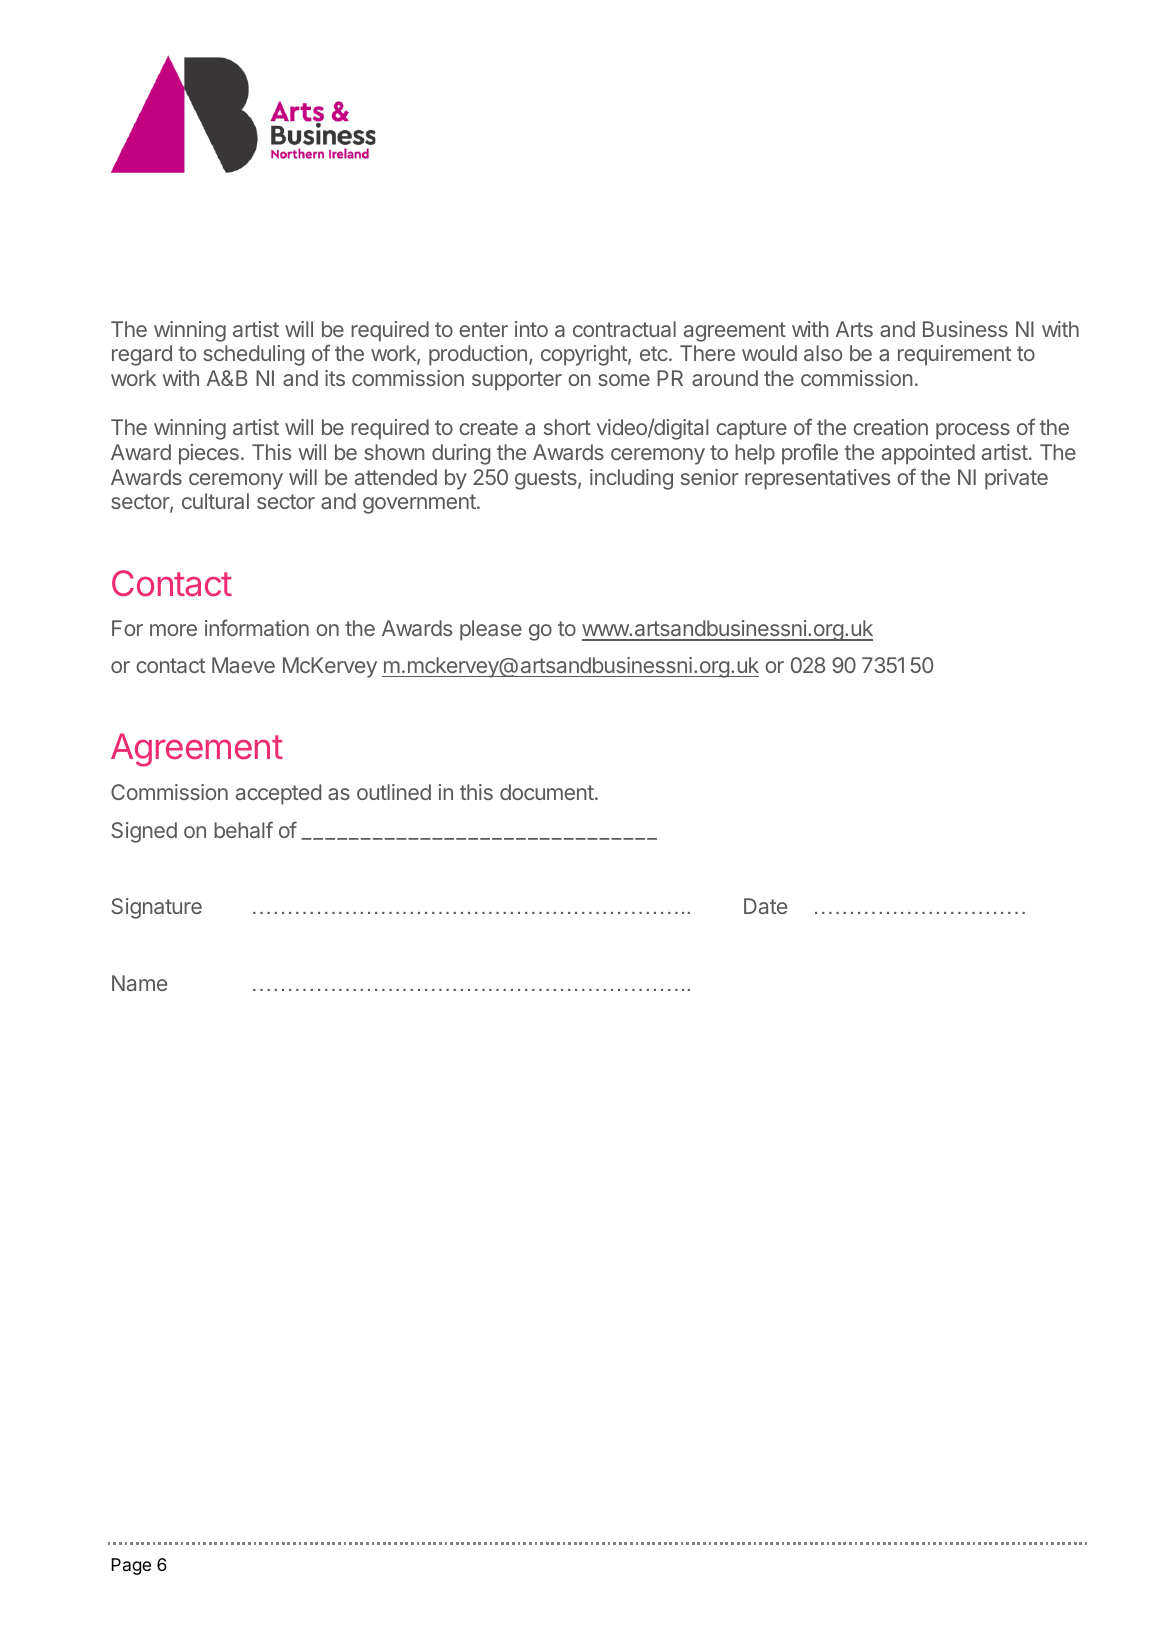 This screenshot has width=1161, height=1641. Describe the element at coordinates (624, 380) in the screenshot. I see `some` at that location.
